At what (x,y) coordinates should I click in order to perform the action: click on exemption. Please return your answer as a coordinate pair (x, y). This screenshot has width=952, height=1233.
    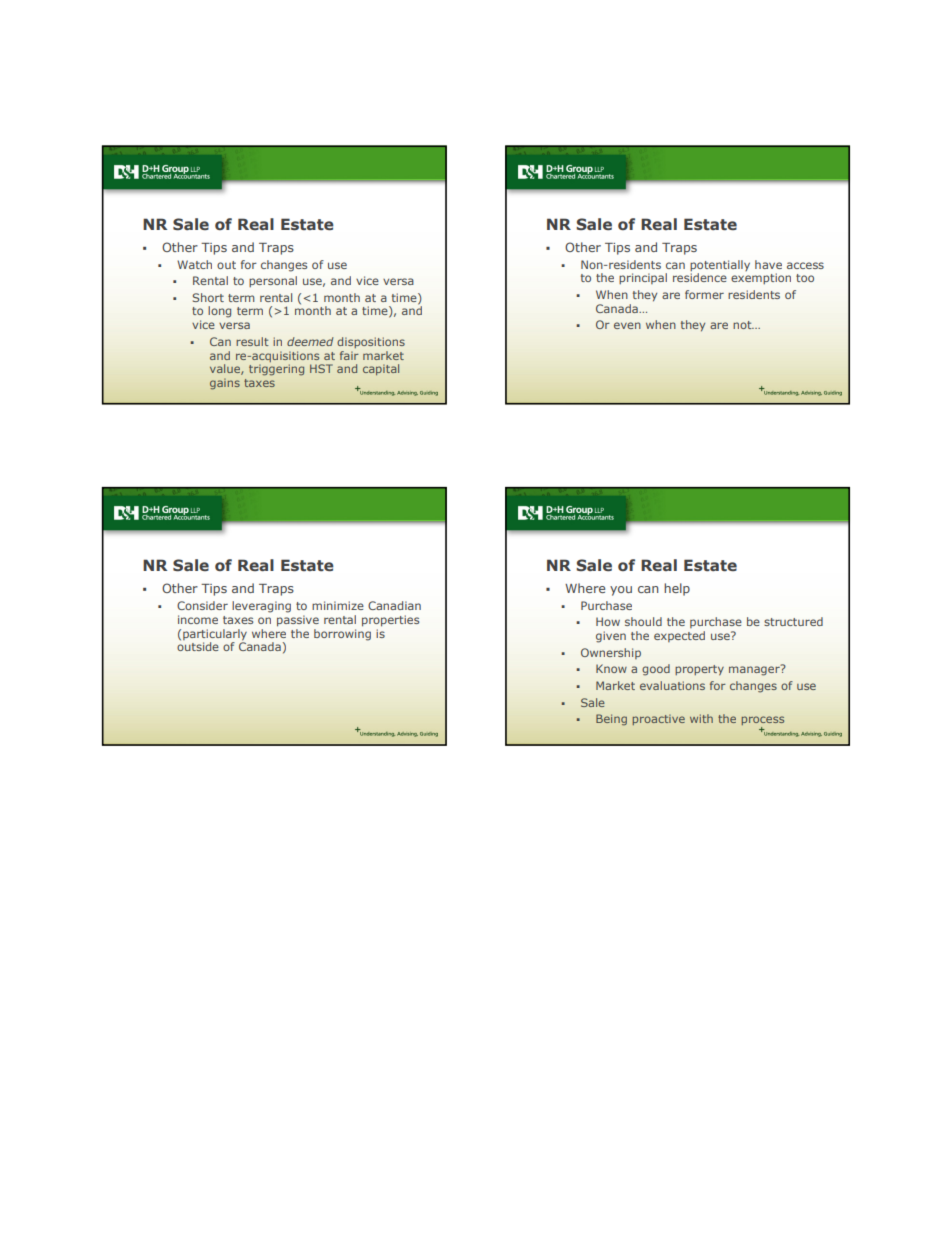
    Looking at the image, I should click on (761, 278).
